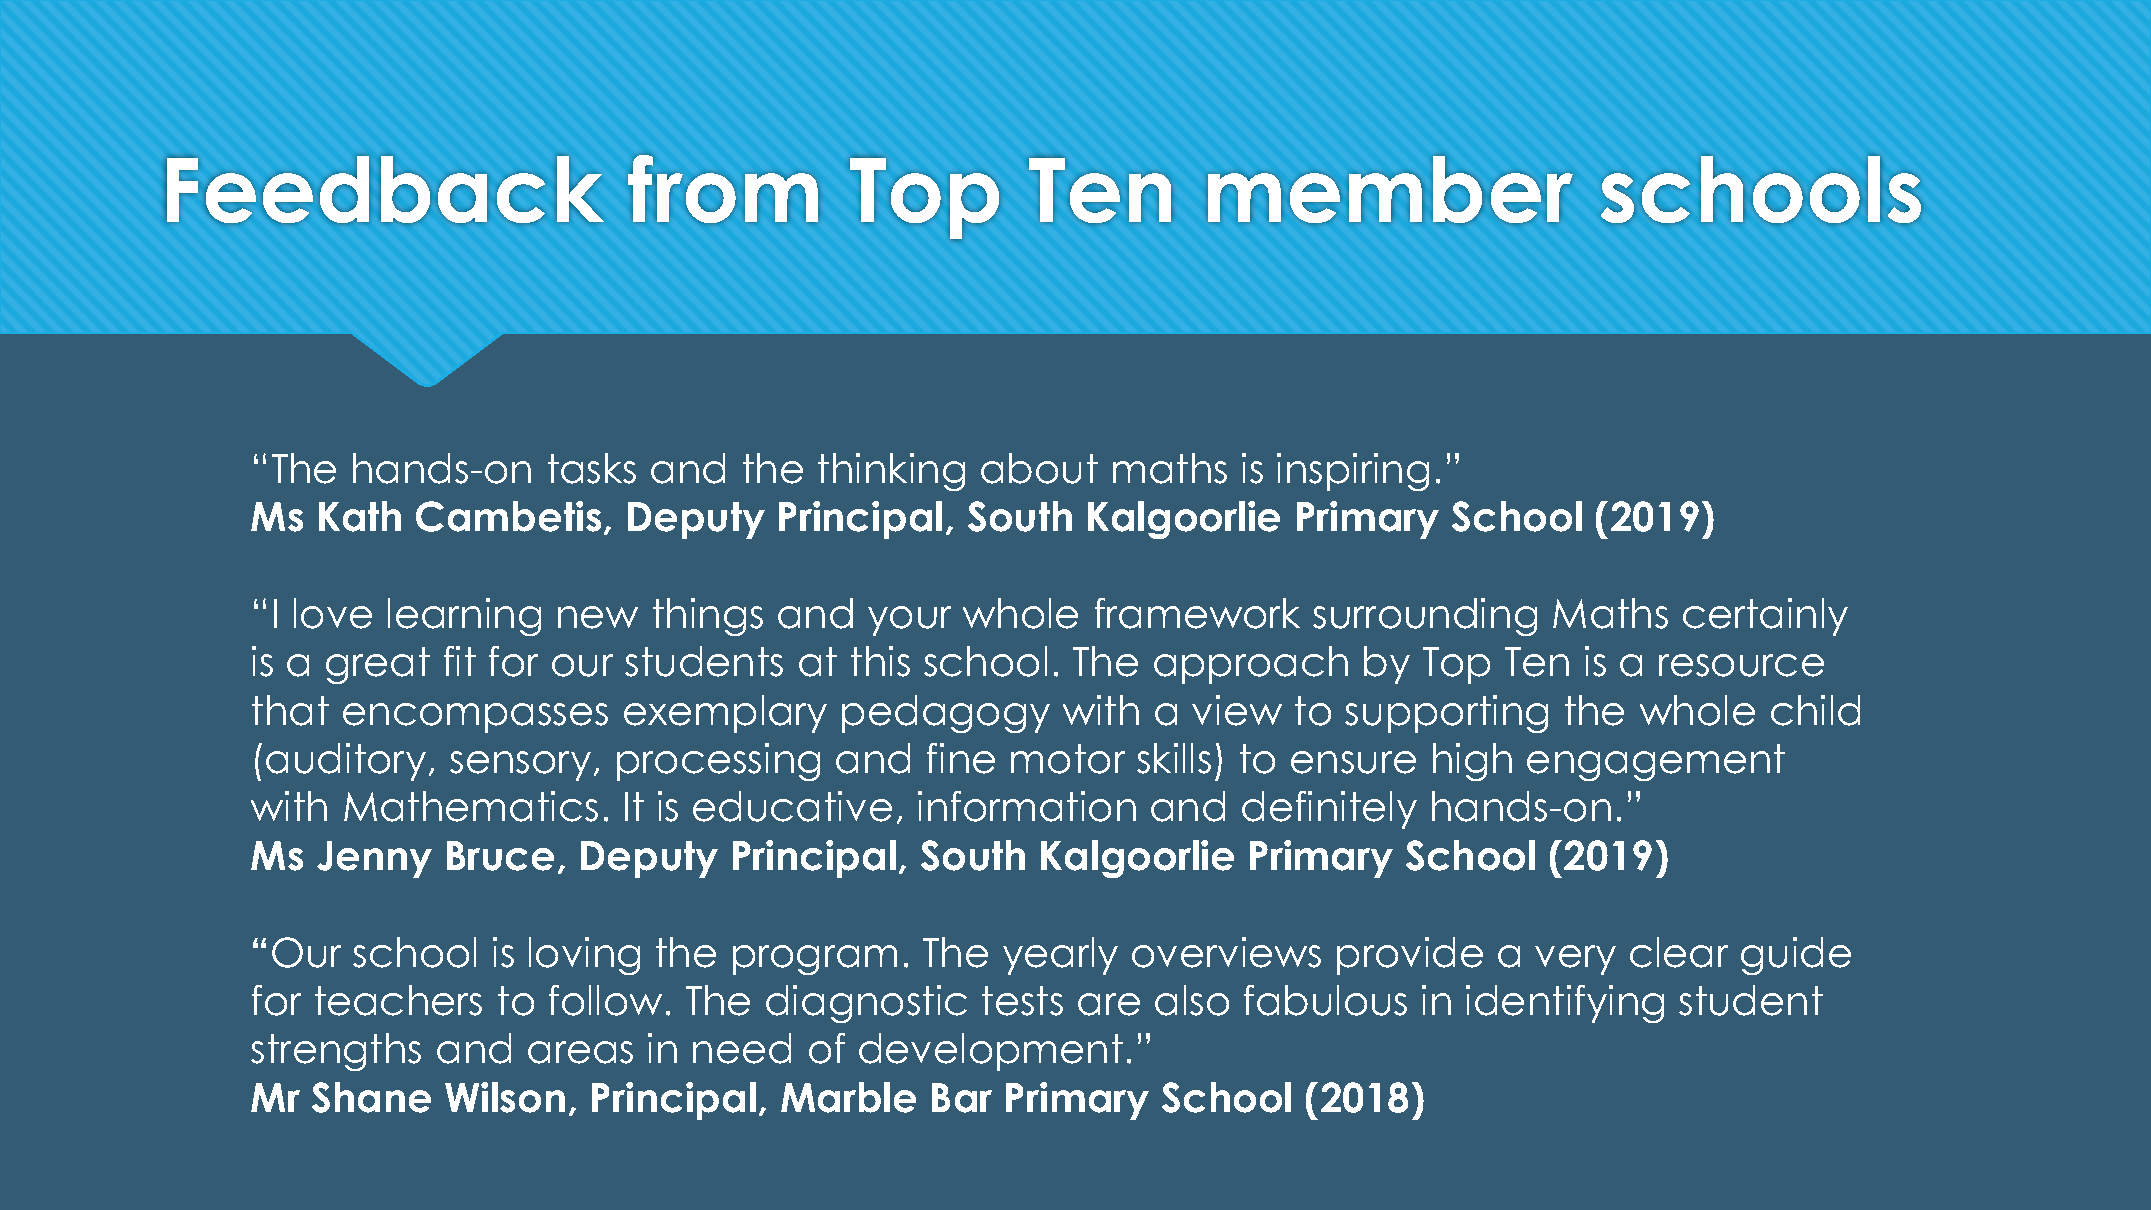 This document has height=1210, width=2151. What do you see at coordinates (1390, 189) in the document?
I see `member` at bounding box center [1390, 189].
